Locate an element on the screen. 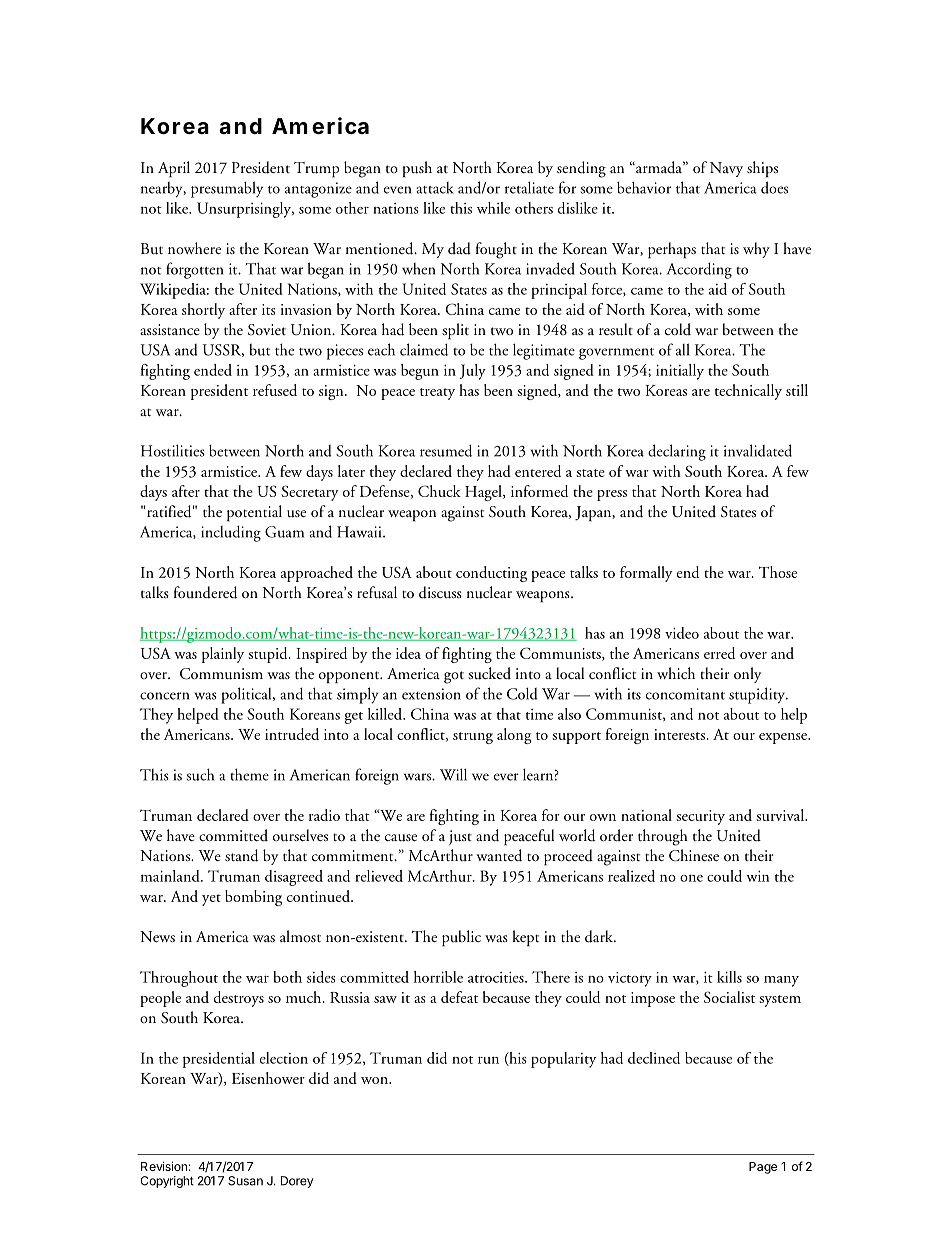 The image size is (952, 1233). popularity is located at coordinates (563, 1060).
